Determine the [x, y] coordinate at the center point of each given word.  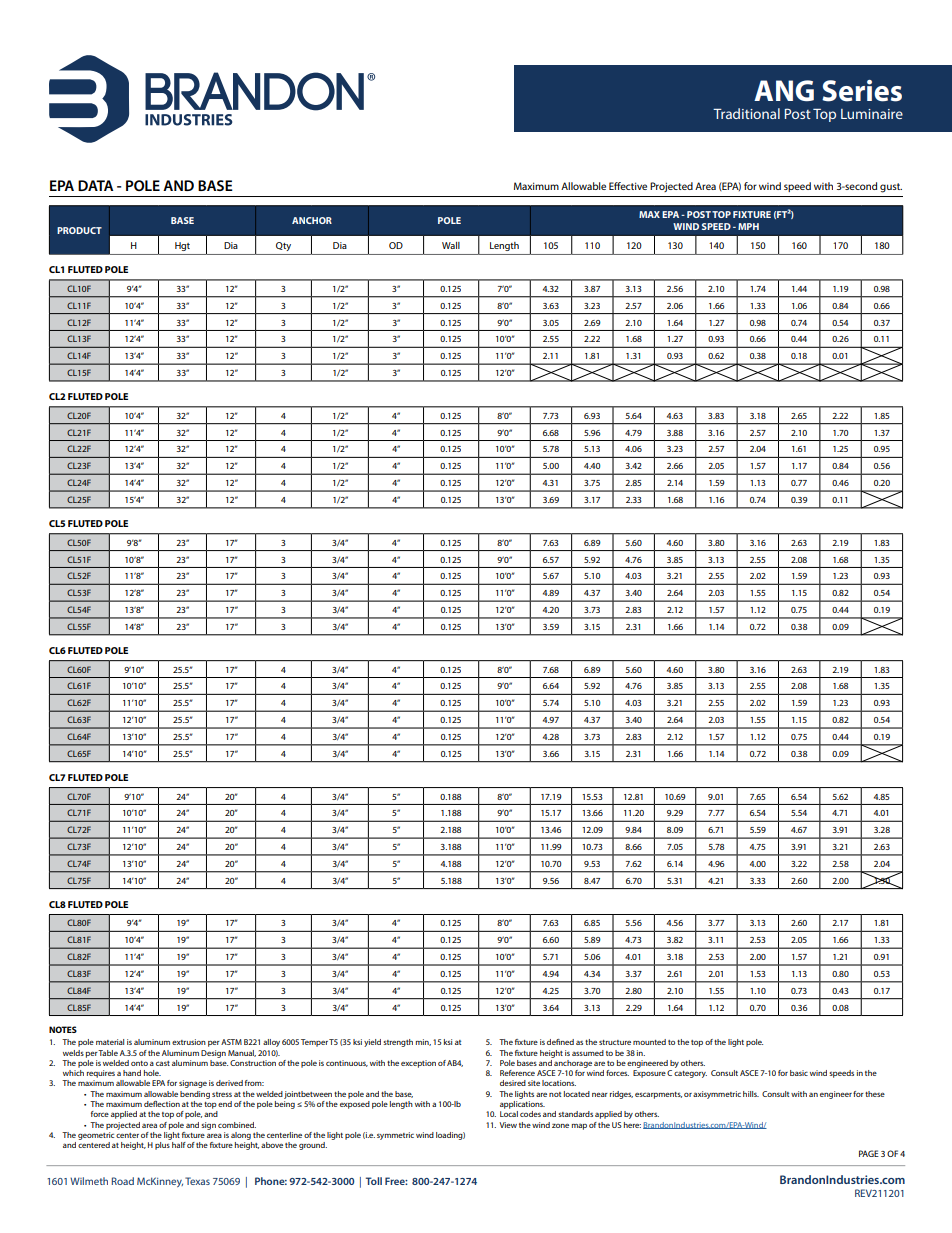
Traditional [746, 113]
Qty [283, 246]
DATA [95, 185]
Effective [628, 186]
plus [162, 1146]
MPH [748, 226]
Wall [451, 245]
